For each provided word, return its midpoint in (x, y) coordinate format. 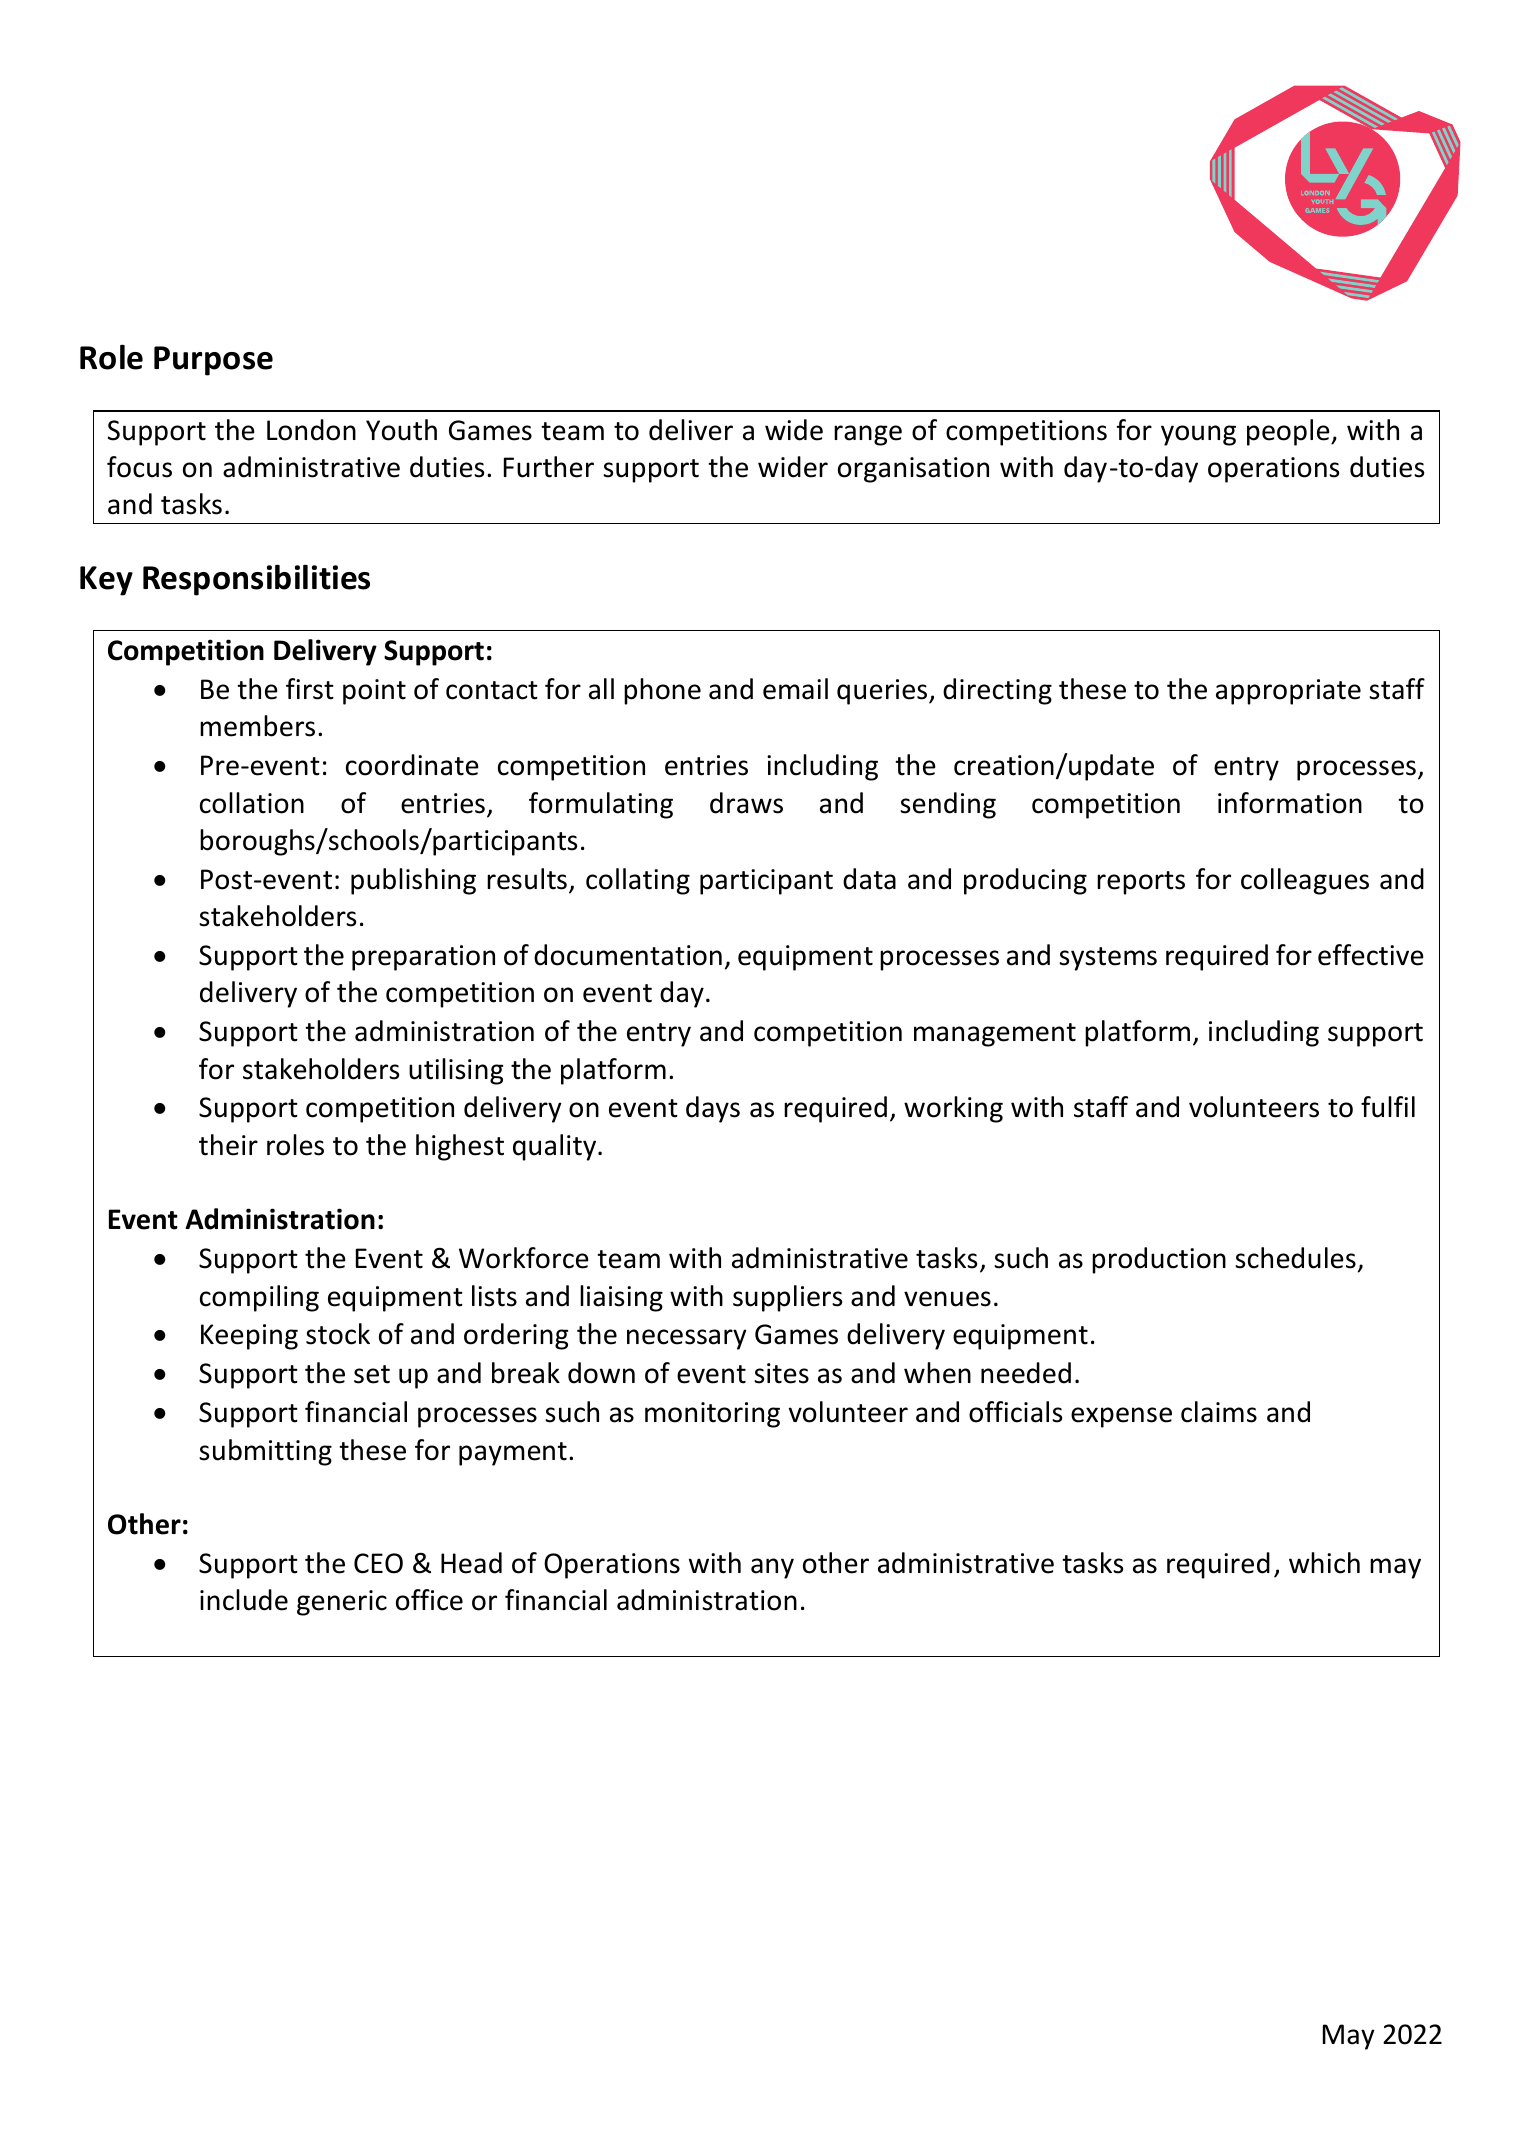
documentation (628, 955)
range (868, 435)
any (772, 1568)
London (311, 430)
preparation (423, 958)
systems (1108, 959)
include (244, 1600)
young (1198, 435)
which (1324, 1563)
